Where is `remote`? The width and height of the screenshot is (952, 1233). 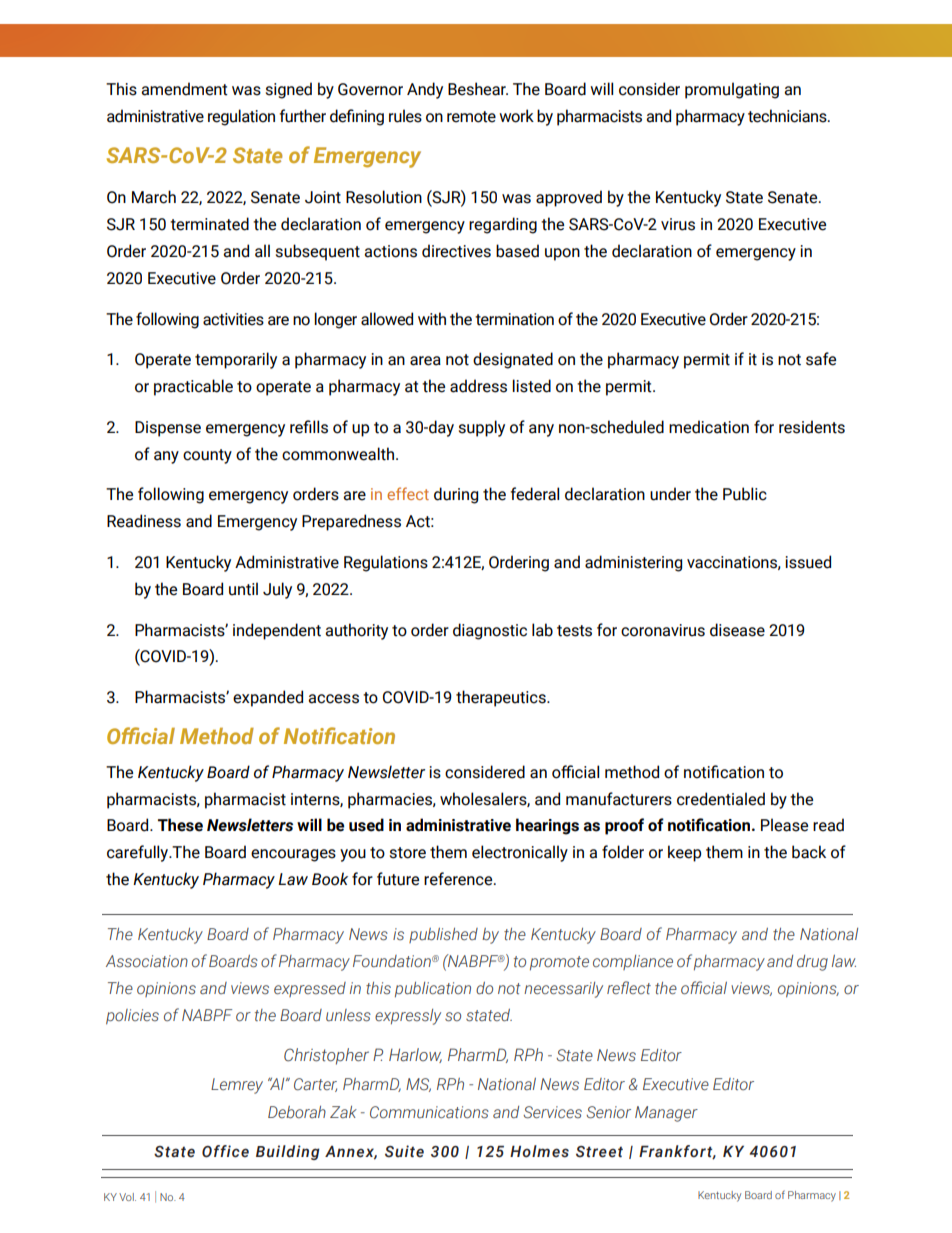 remote is located at coordinates (471, 117).
